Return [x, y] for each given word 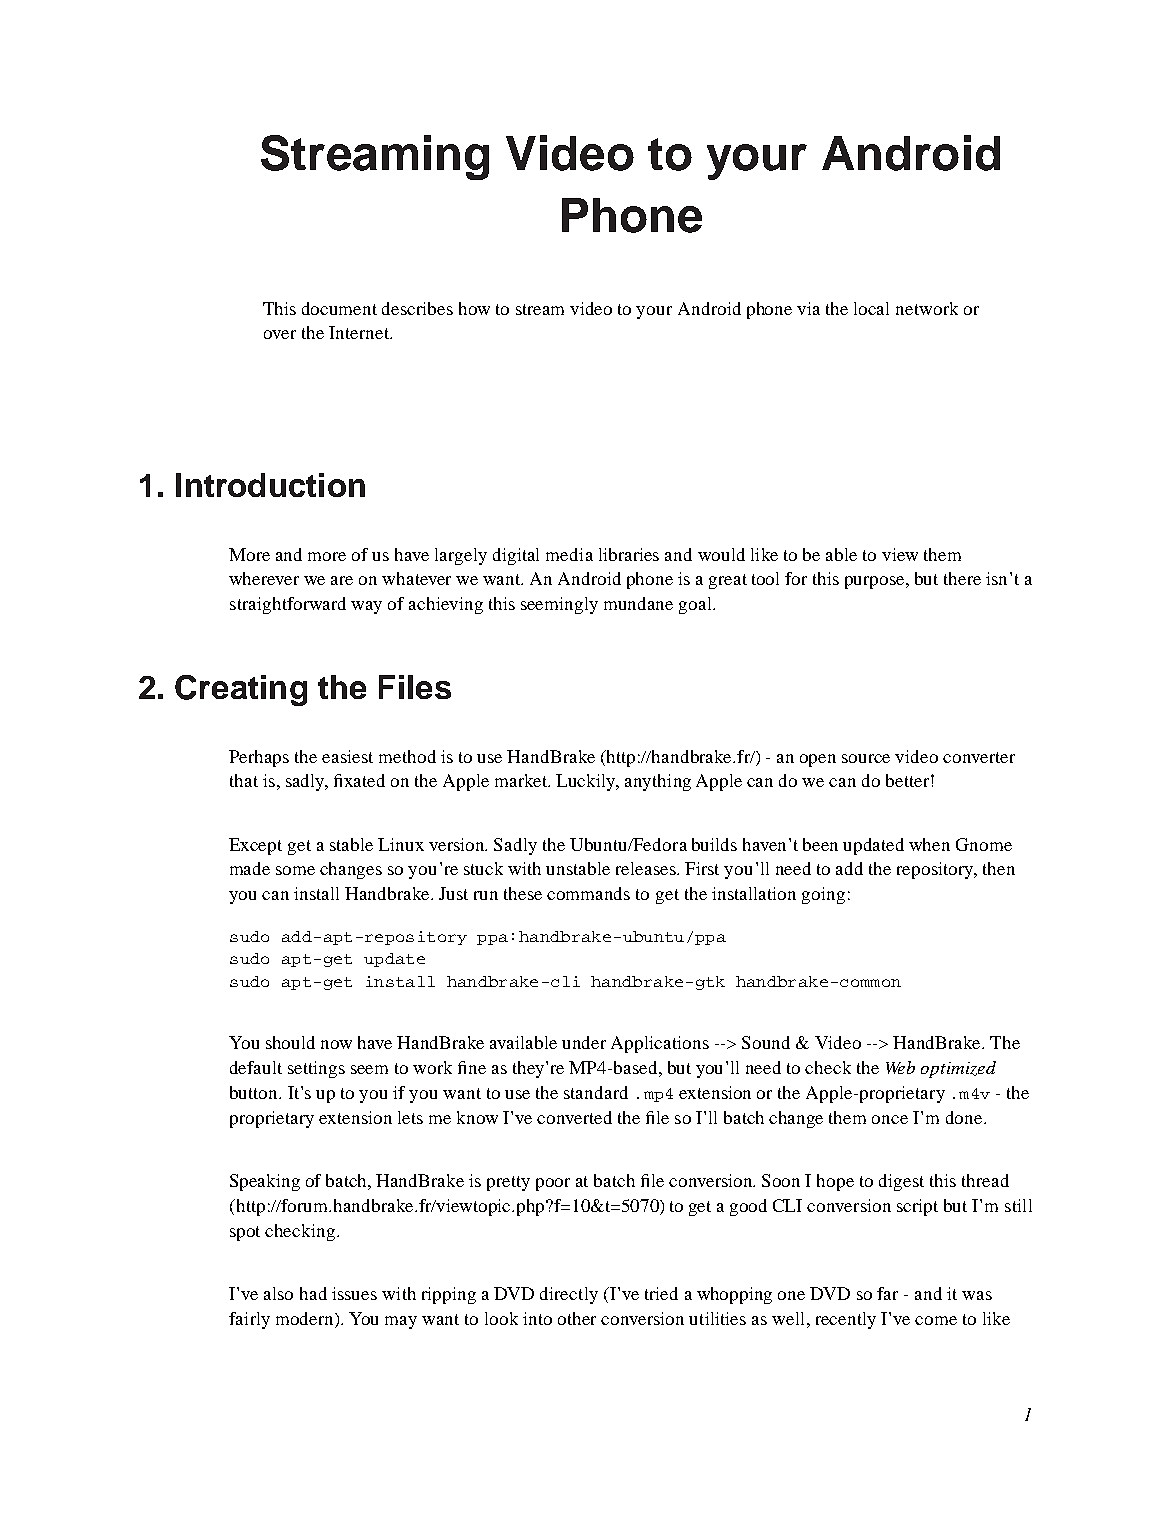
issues [354, 1293]
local [871, 308]
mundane [638, 603]
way [366, 607]
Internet [360, 332]
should [290, 1042]
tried [661, 1293]
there [962, 578]
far [887, 1293]
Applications [660, 1044]
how [474, 308]
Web [900, 1067]
